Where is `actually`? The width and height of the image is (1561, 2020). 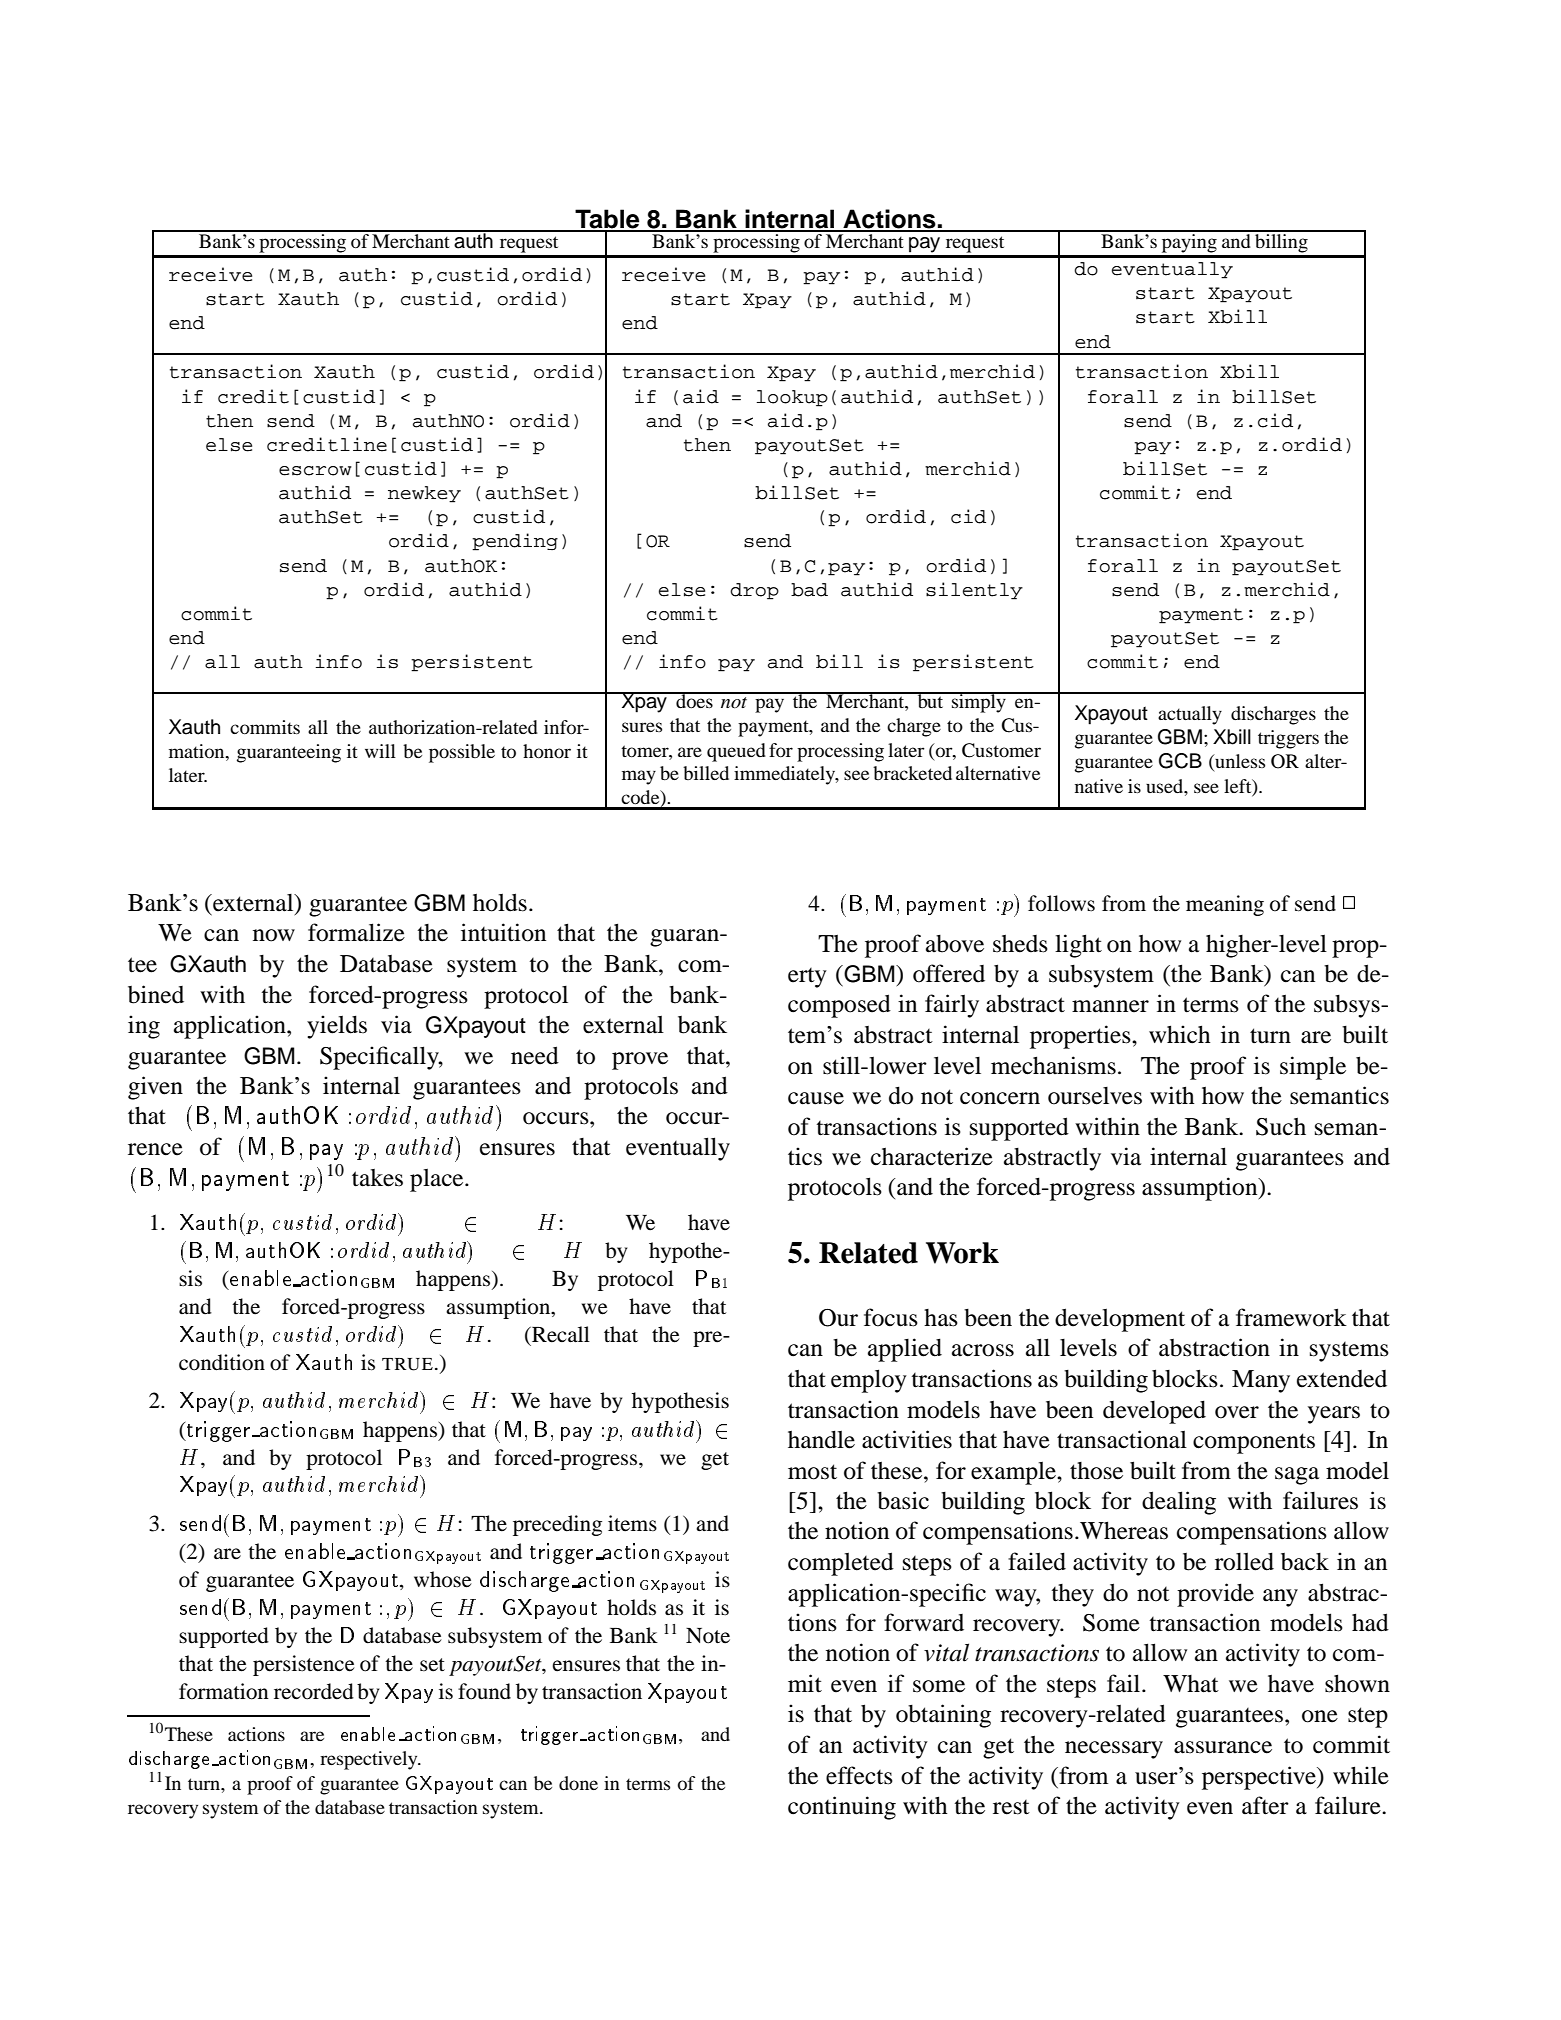 actually is located at coordinates (1190, 715).
